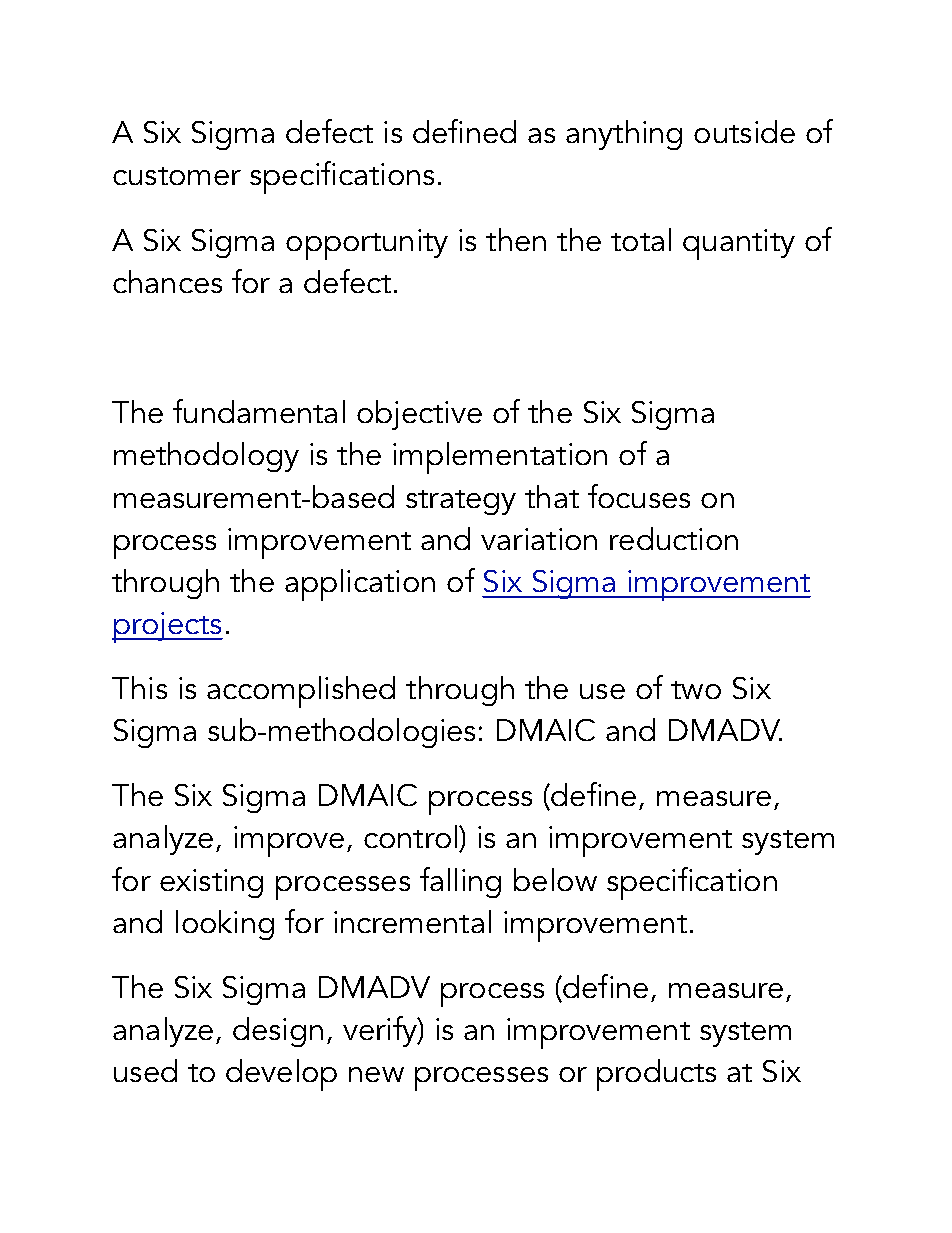 This page has height=1233, width=952. What do you see at coordinates (278, 1032) in the page?
I see `design` at bounding box center [278, 1032].
